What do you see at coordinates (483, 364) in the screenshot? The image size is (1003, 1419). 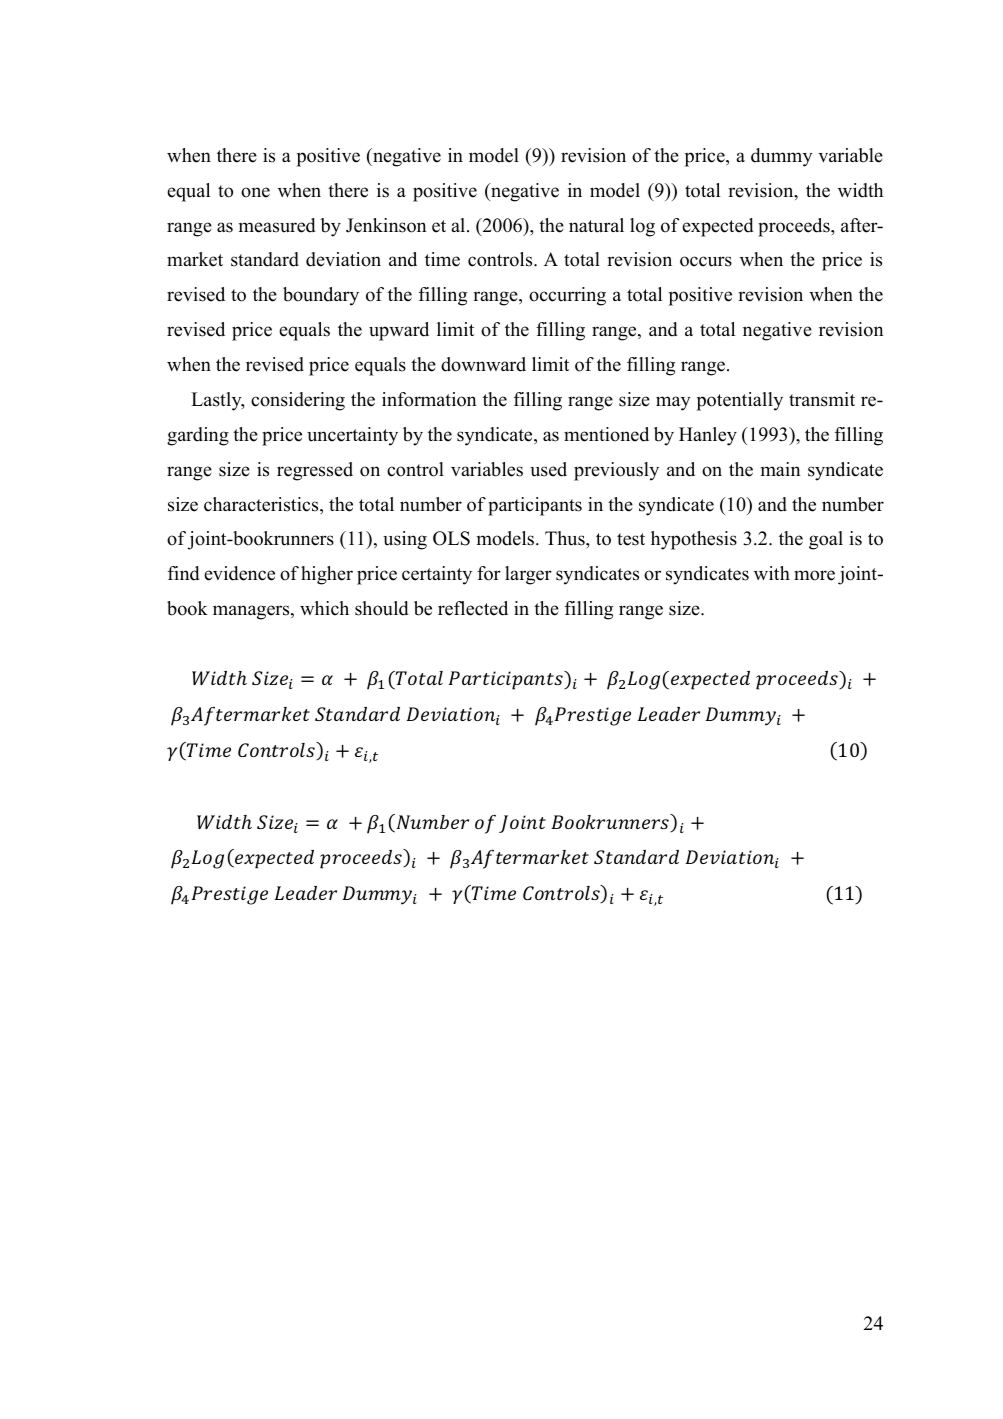 I see `downward` at bounding box center [483, 364].
